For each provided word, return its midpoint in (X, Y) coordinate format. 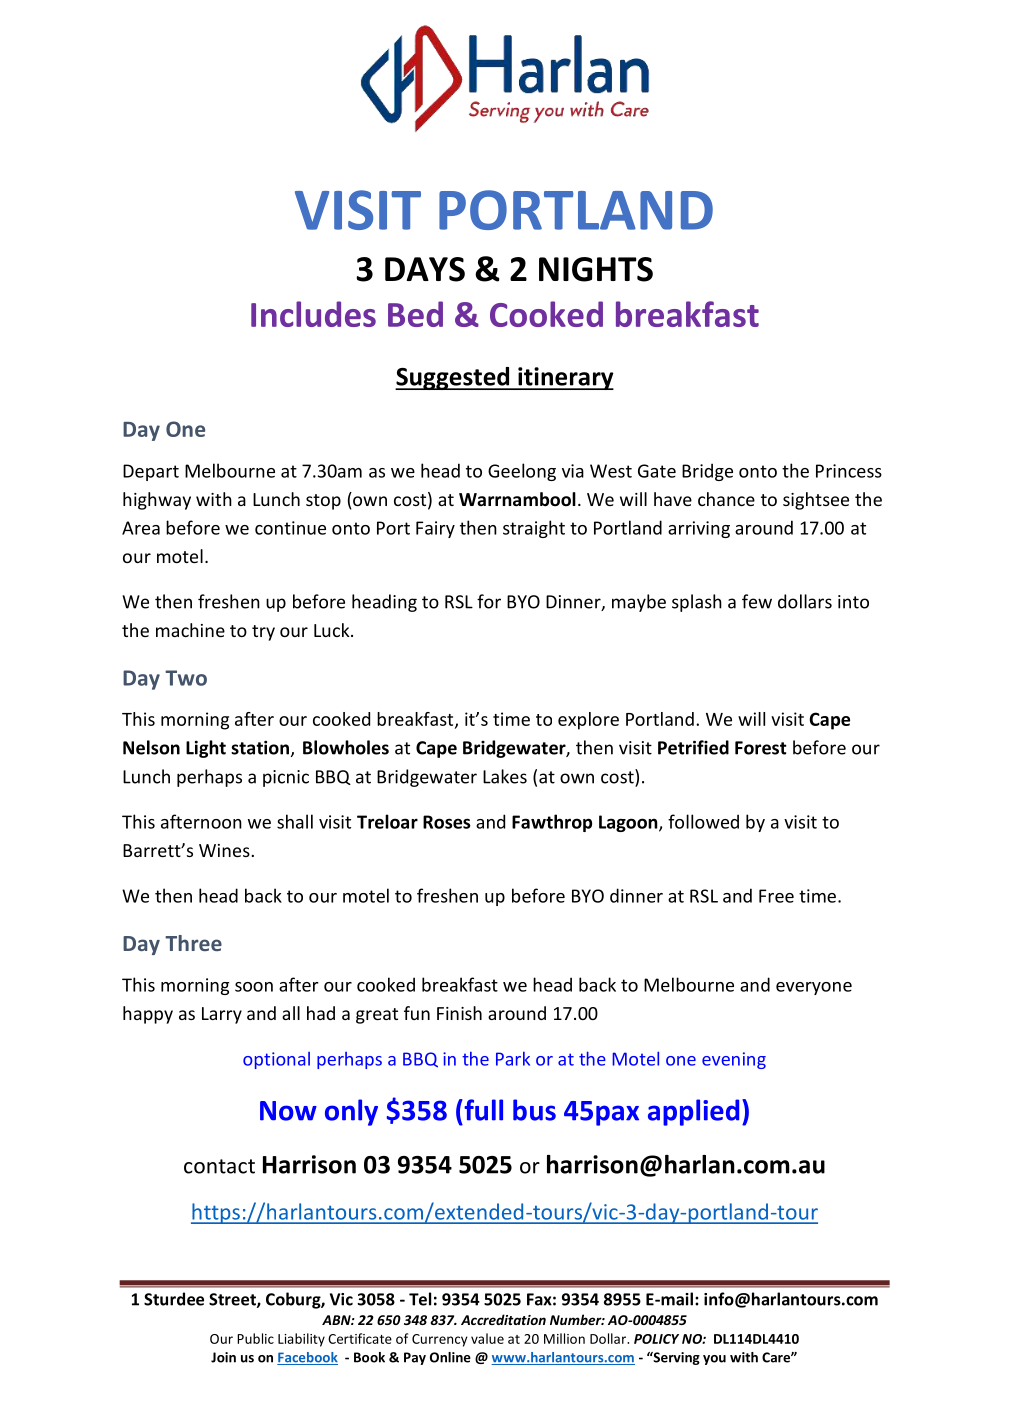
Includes (313, 314)
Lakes (505, 776)
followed (703, 821)
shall (295, 821)
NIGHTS (596, 269)
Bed (415, 314)
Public (255, 1338)
